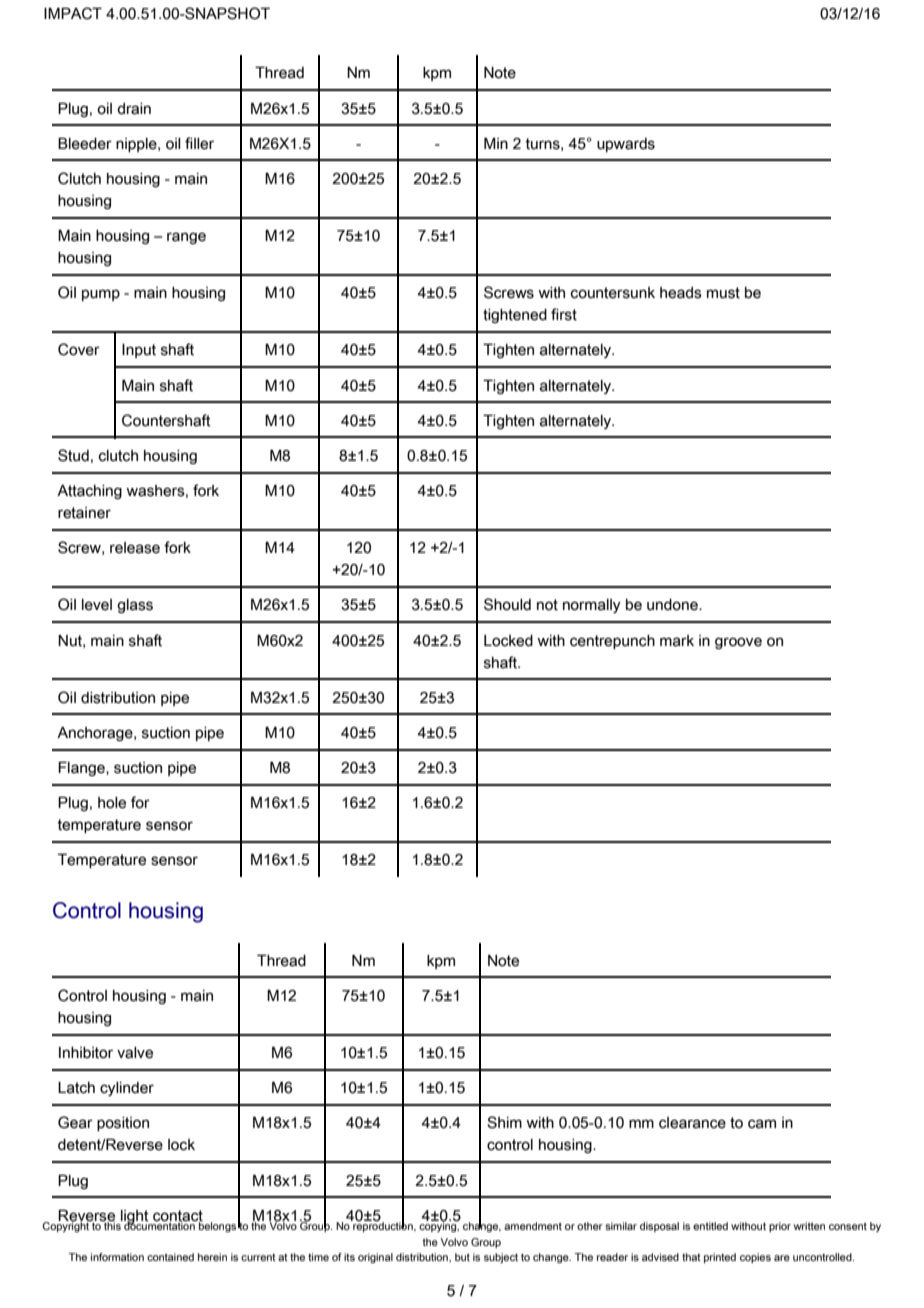 This screenshot has width=924, height=1308. I want to click on Should, so click(507, 604).
